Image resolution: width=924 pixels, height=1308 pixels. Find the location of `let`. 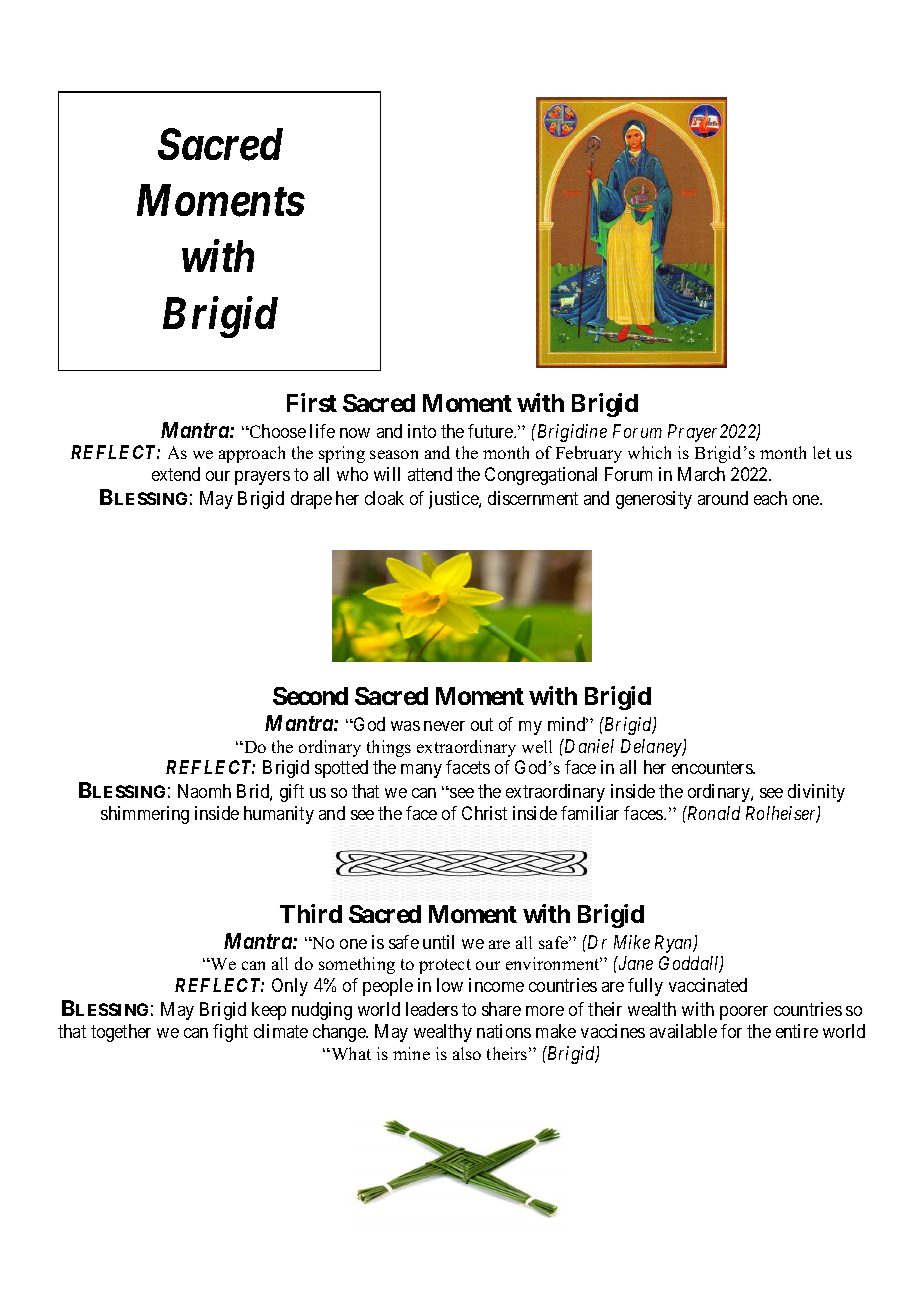

let is located at coordinates (822, 452).
